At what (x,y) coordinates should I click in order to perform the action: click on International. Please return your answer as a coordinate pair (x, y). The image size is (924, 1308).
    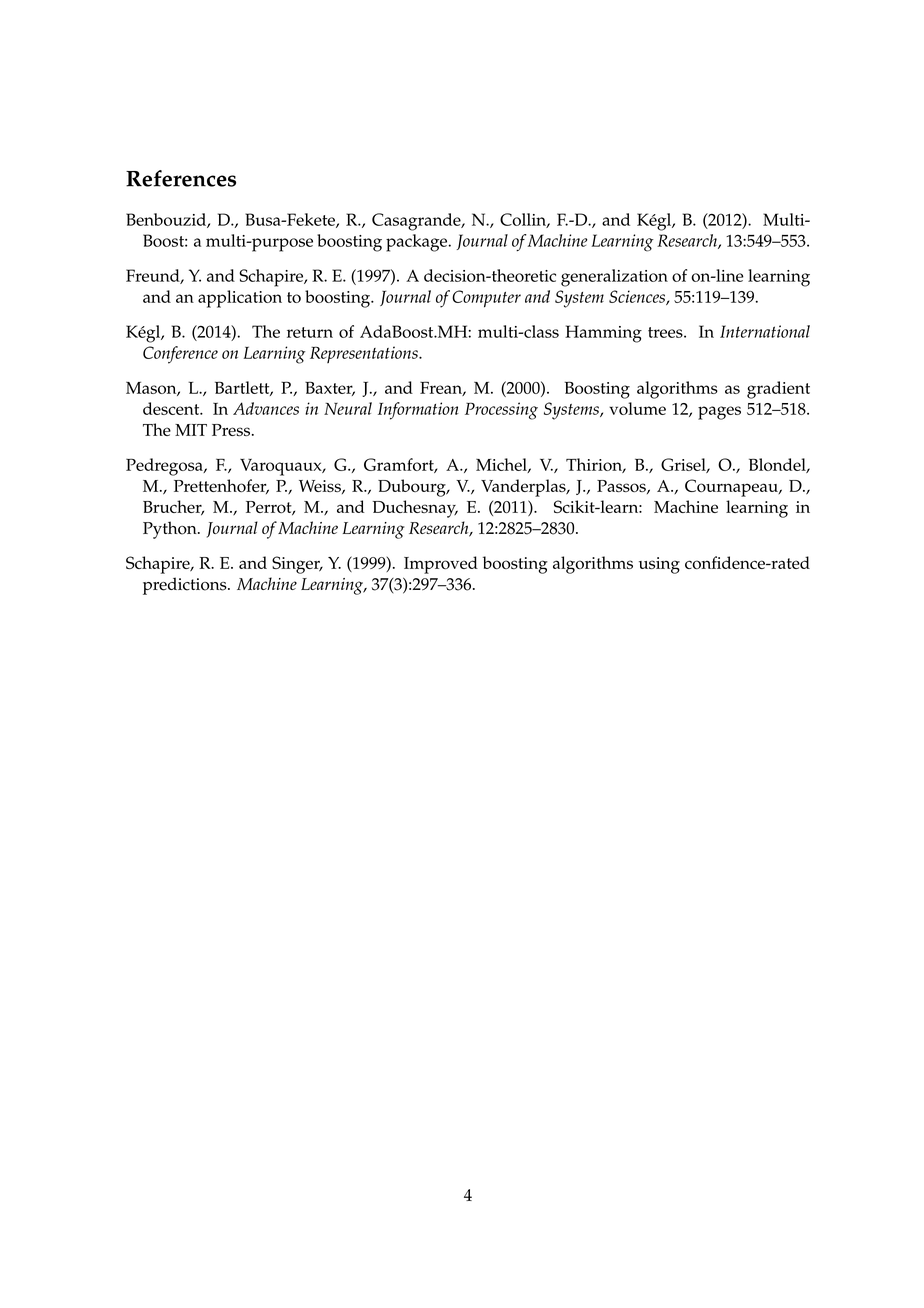
    Looking at the image, I should click on (765, 331).
